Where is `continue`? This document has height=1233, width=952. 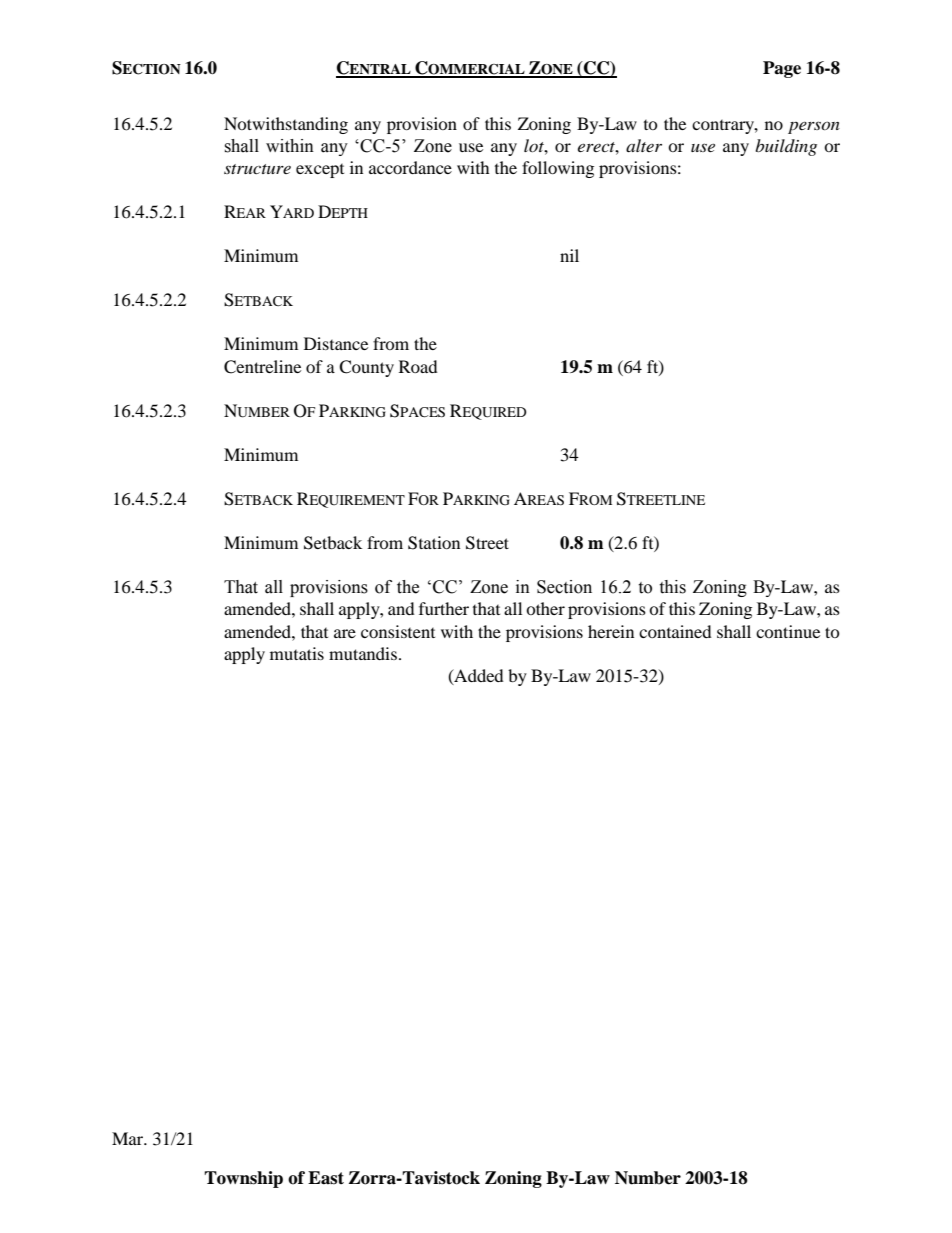 continue is located at coordinates (788, 631).
